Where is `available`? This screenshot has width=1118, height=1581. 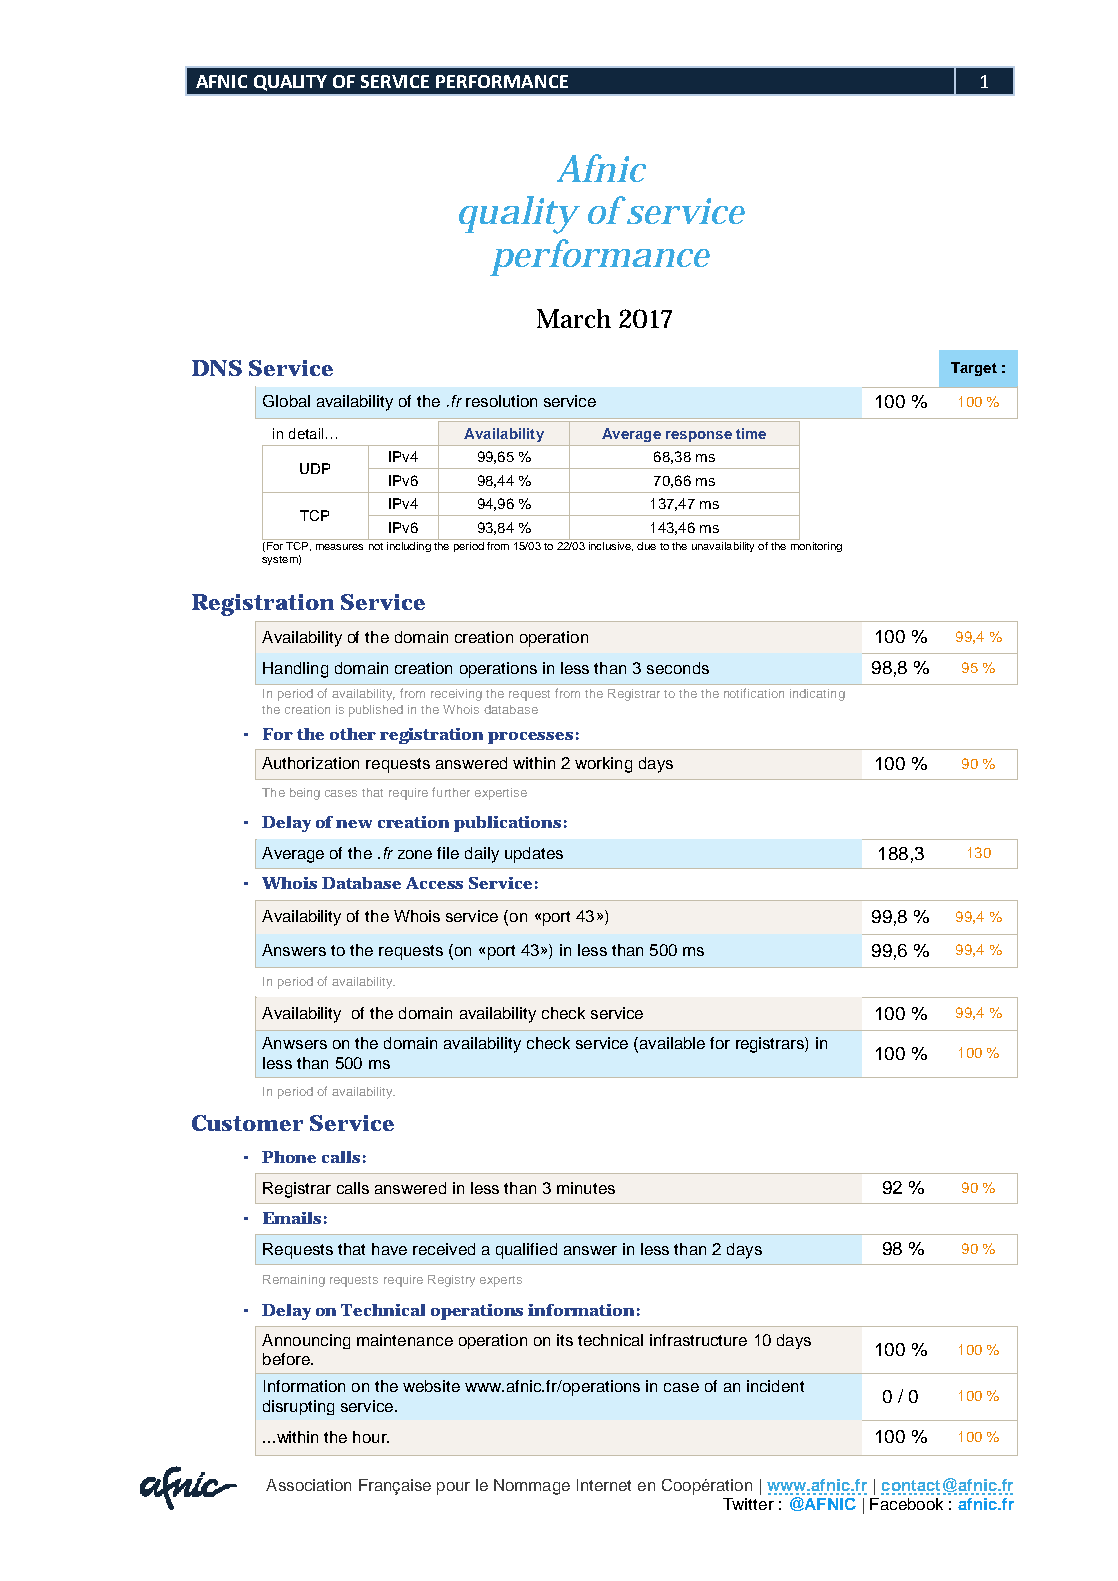
available is located at coordinates (671, 1044).
